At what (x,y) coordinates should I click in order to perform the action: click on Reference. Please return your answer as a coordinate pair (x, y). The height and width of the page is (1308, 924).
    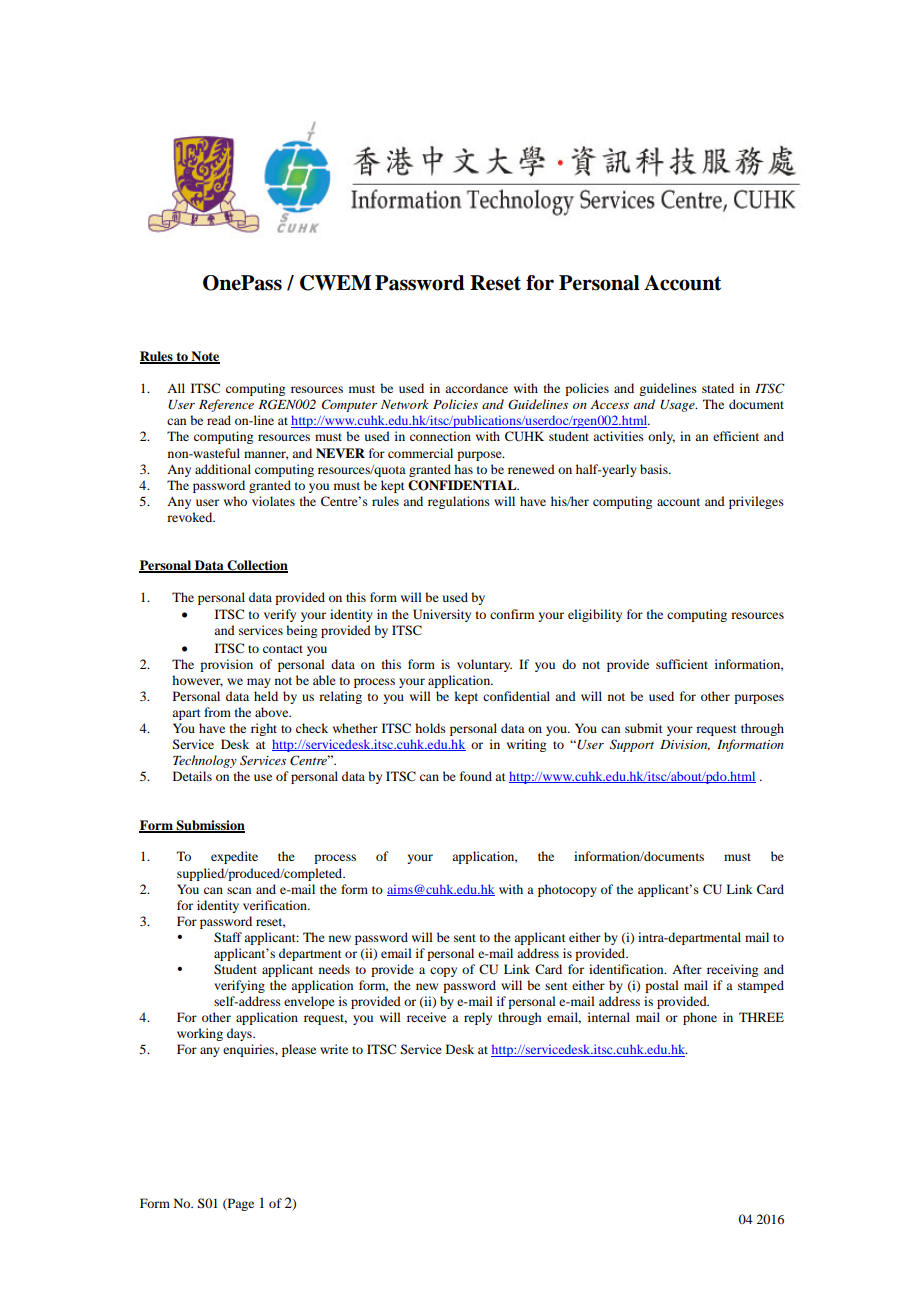
    Looking at the image, I should click on (226, 405).
